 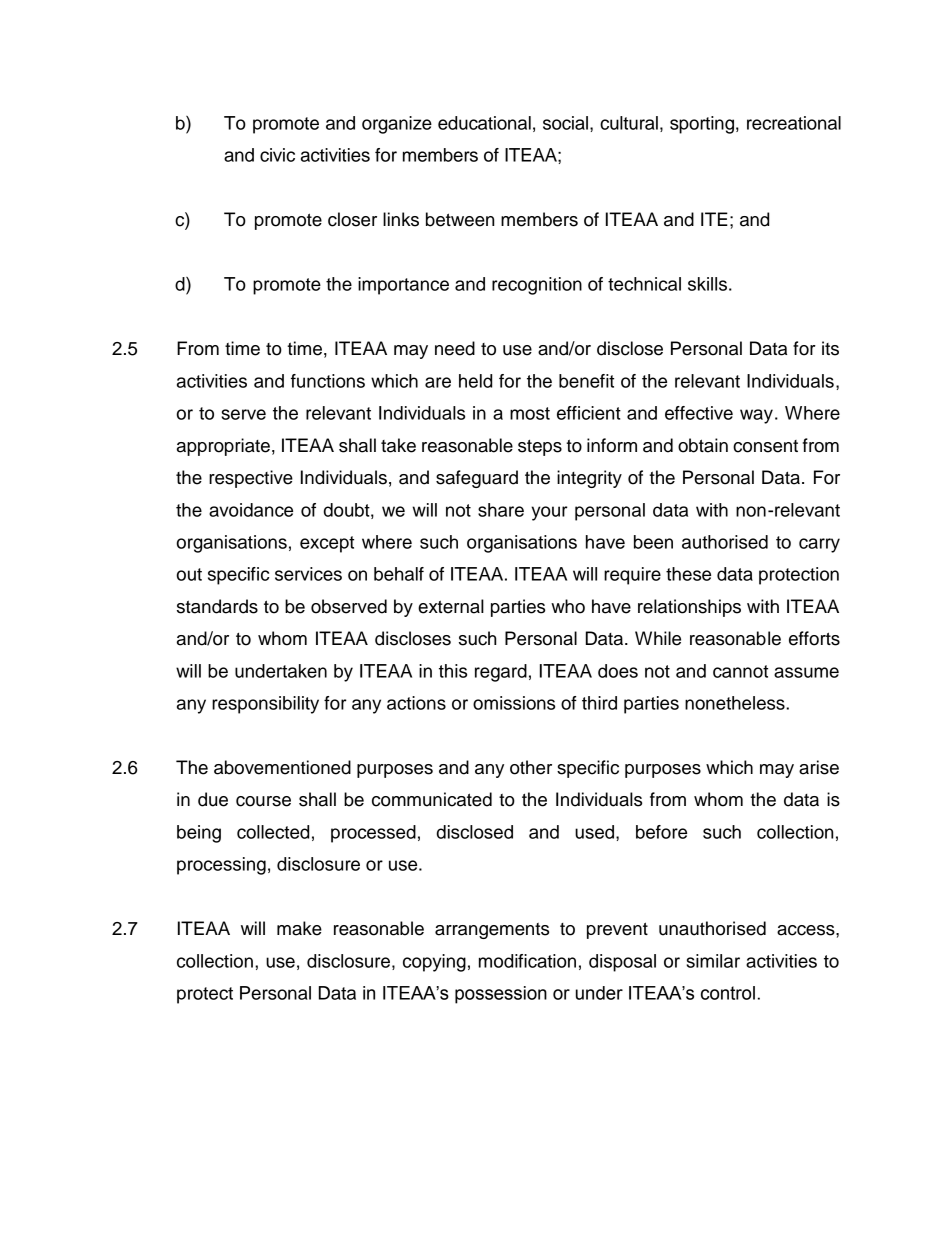 I want to click on recognition, so click(x=537, y=286).
